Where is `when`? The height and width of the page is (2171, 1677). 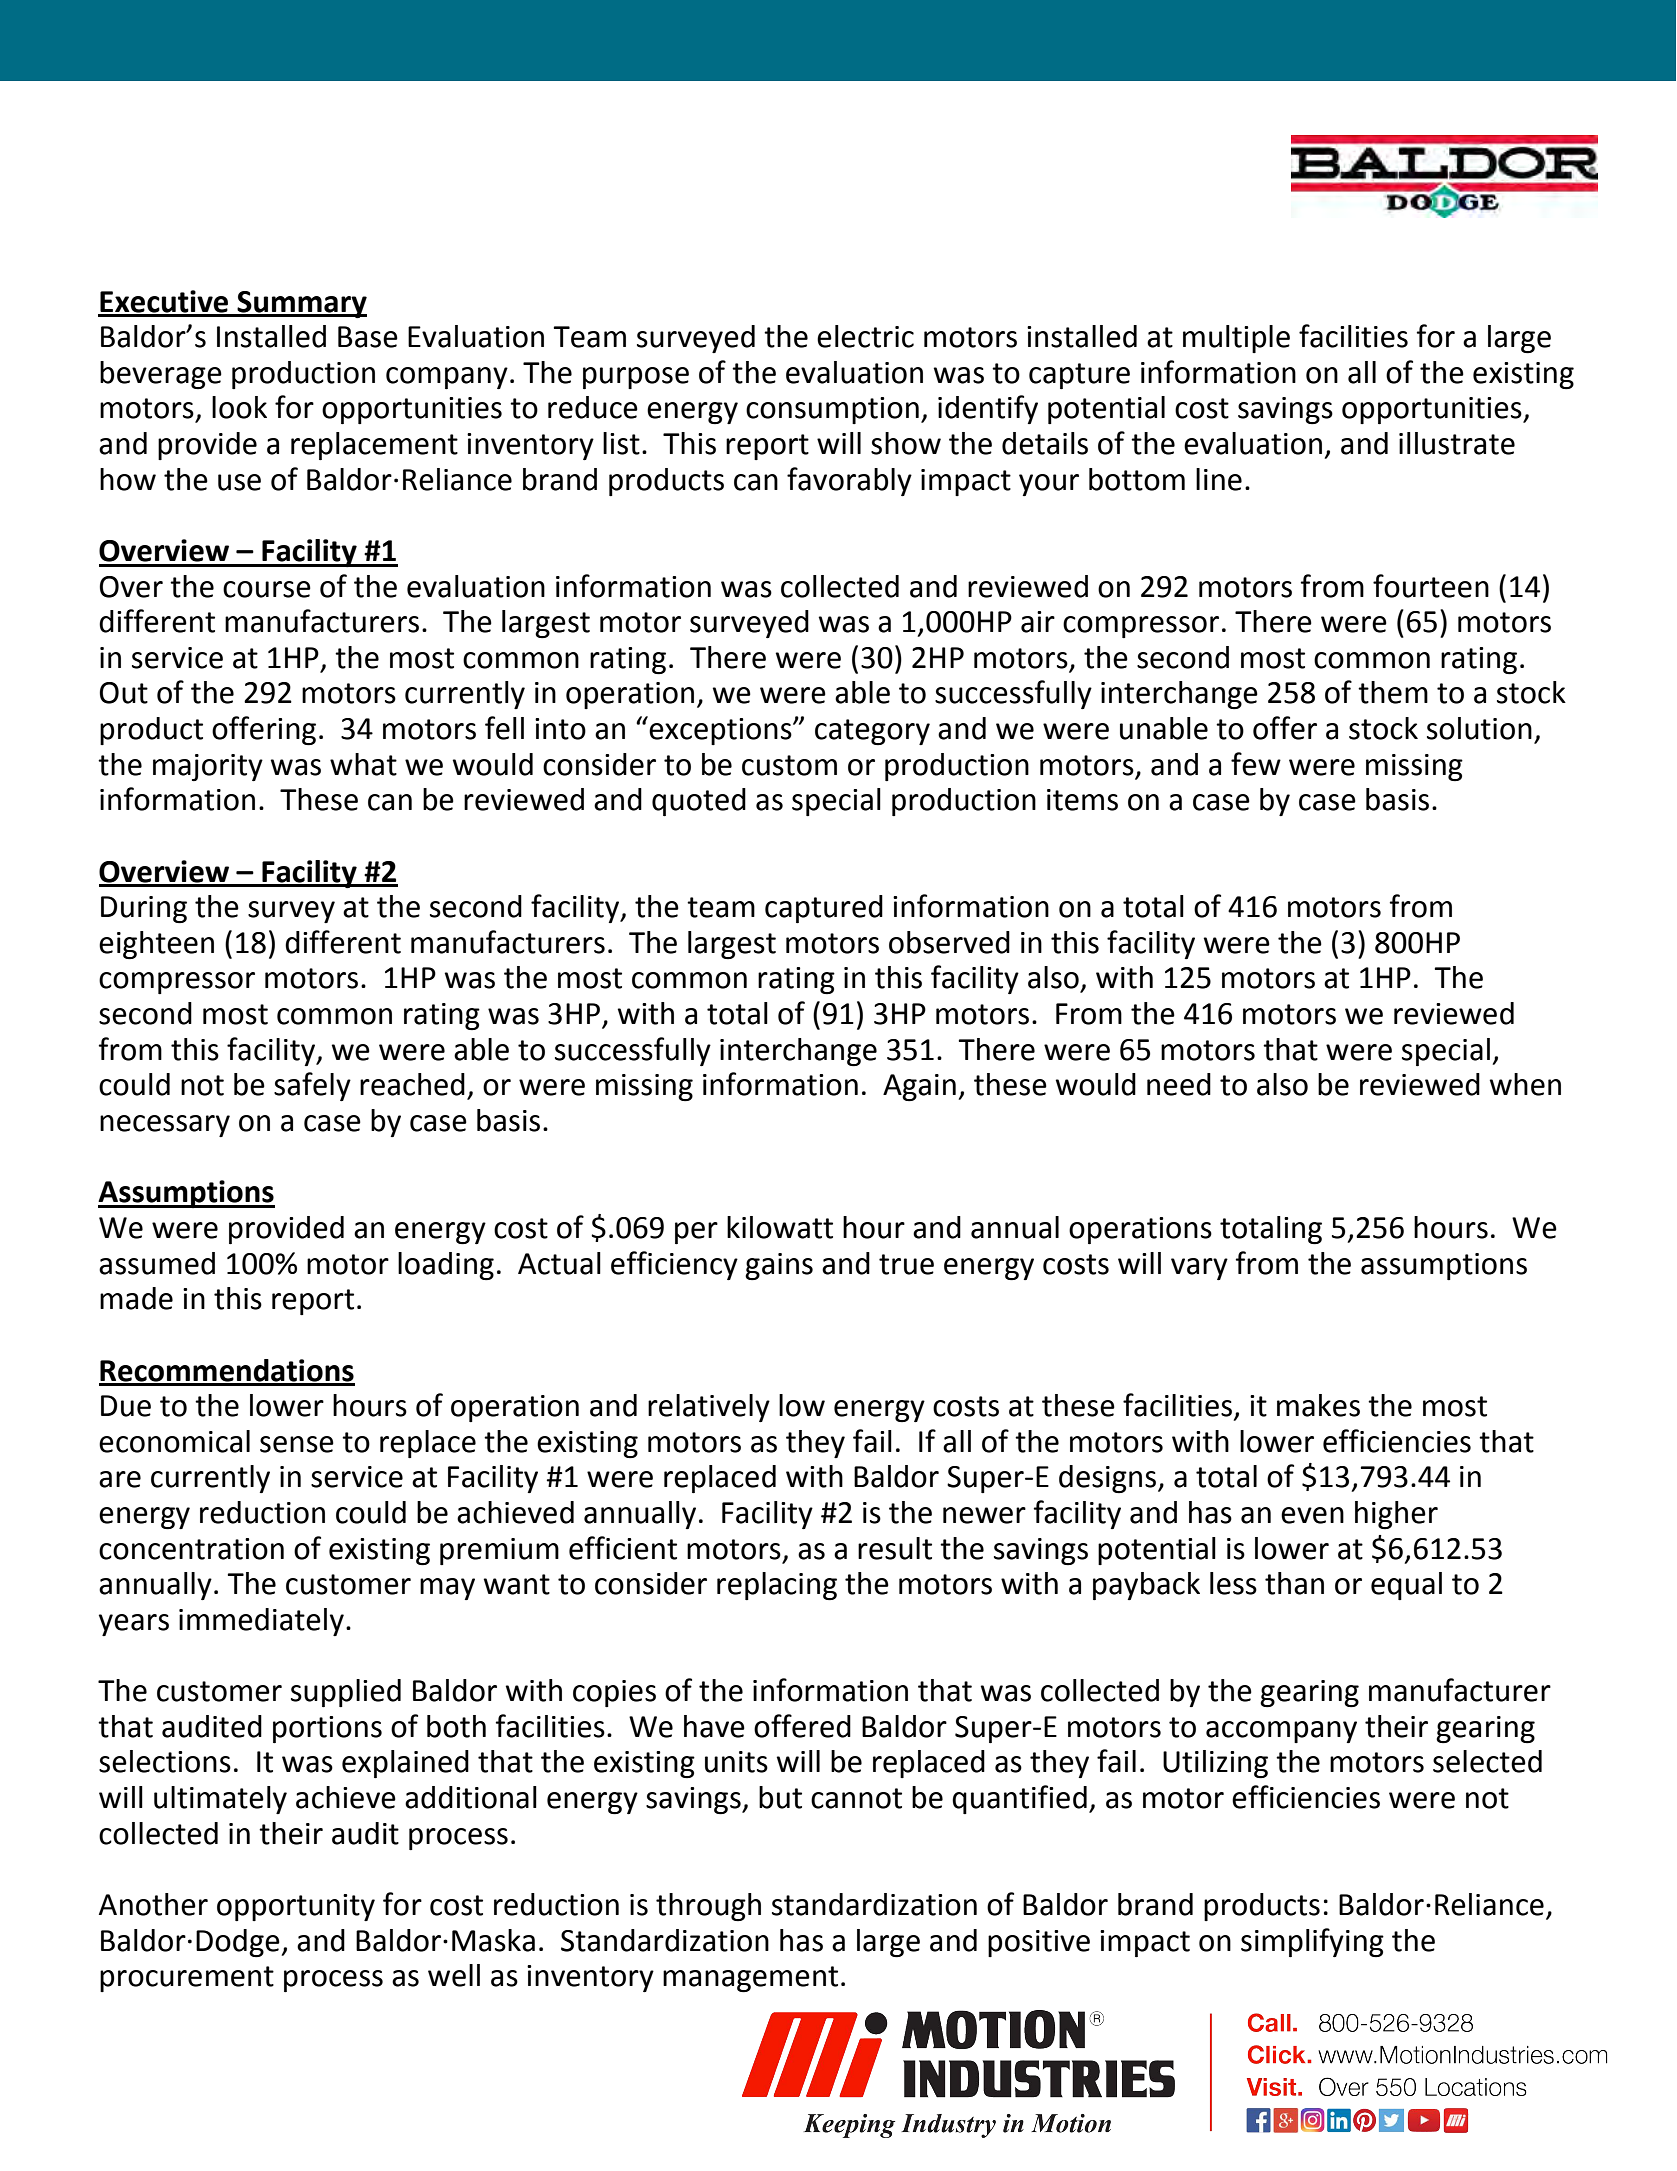
when is located at coordinates (1525, 1084).
